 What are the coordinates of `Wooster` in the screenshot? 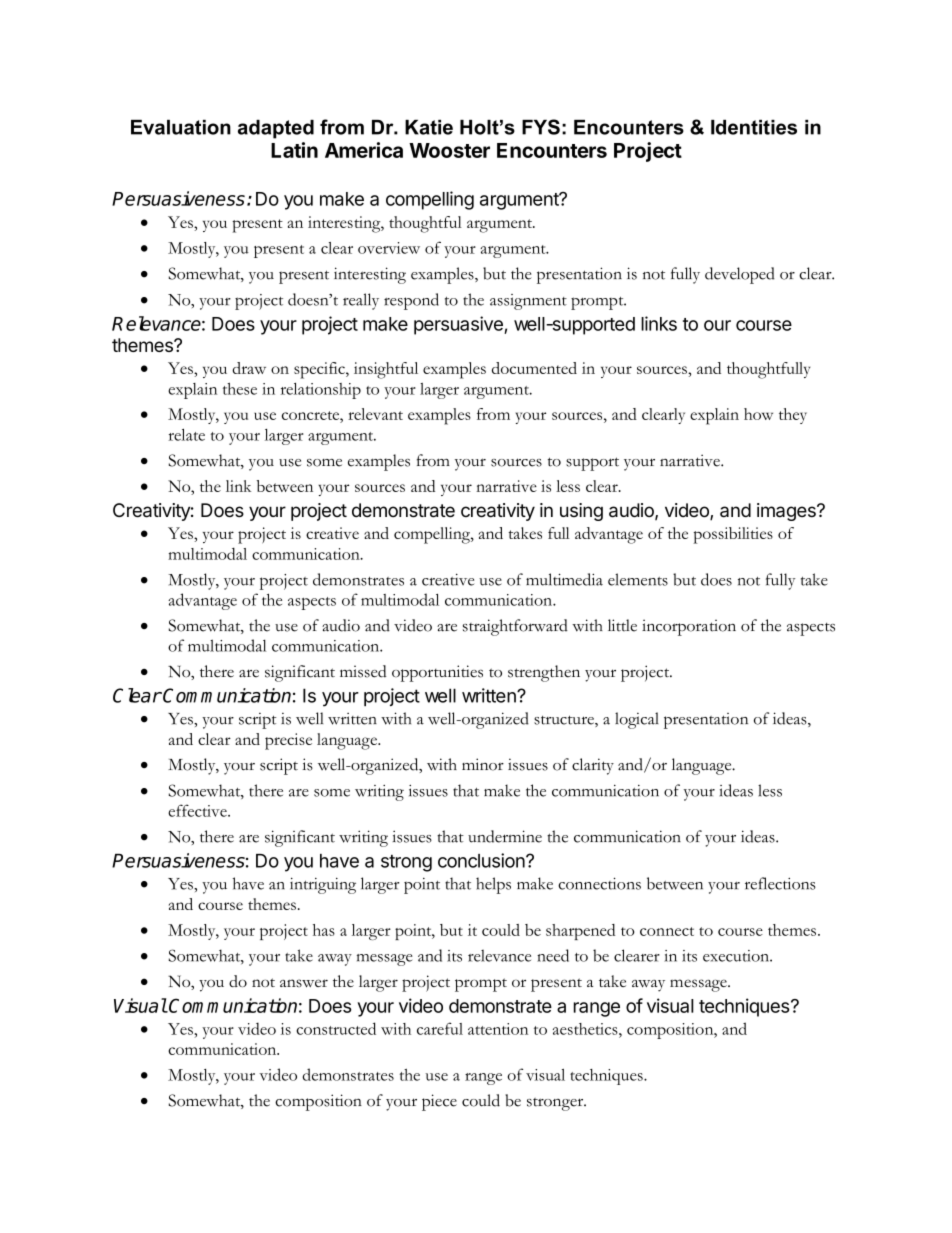 It's located at (449, 150).
